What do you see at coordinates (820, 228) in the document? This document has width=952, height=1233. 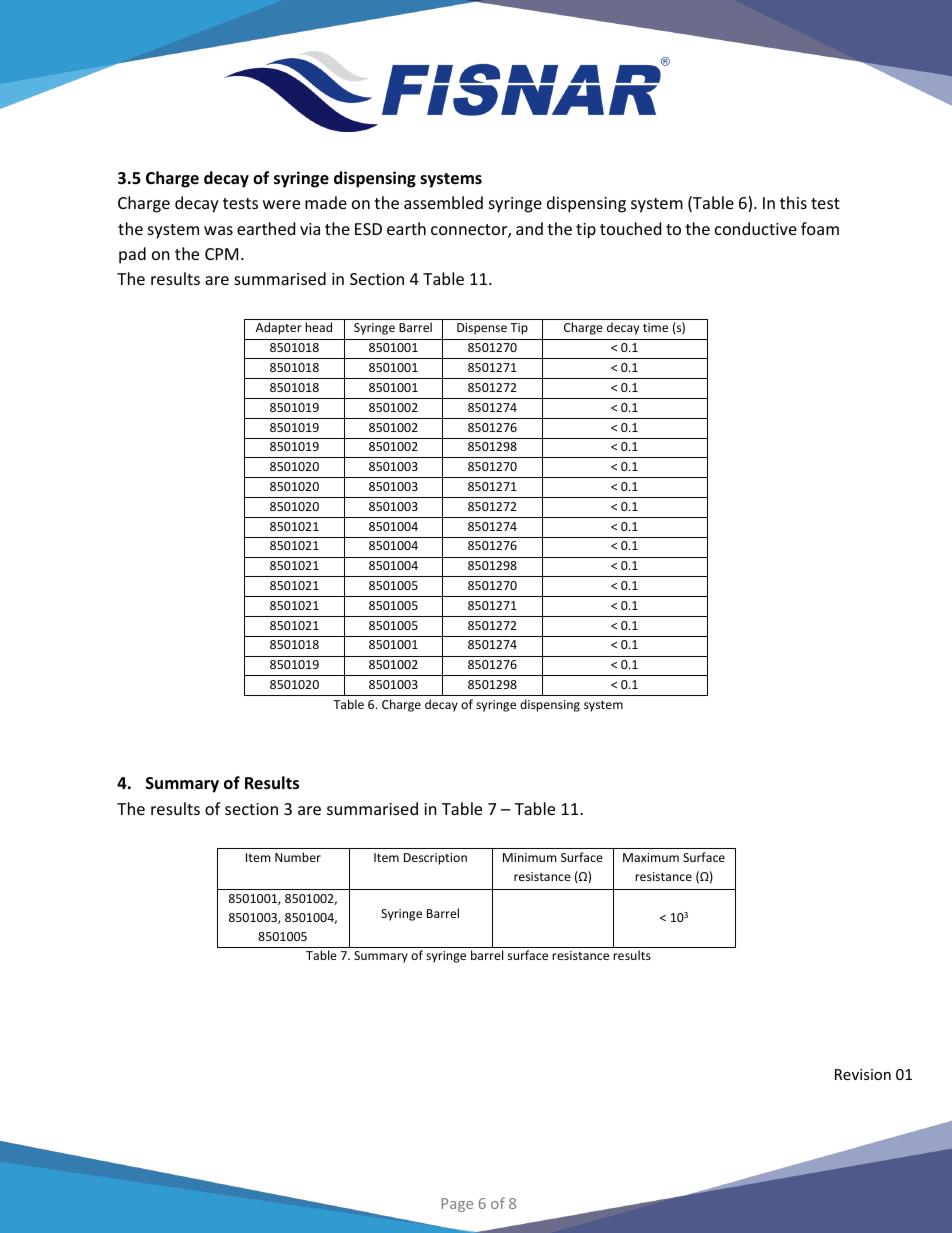 I see `foam` at bounding box center [820, 228].
